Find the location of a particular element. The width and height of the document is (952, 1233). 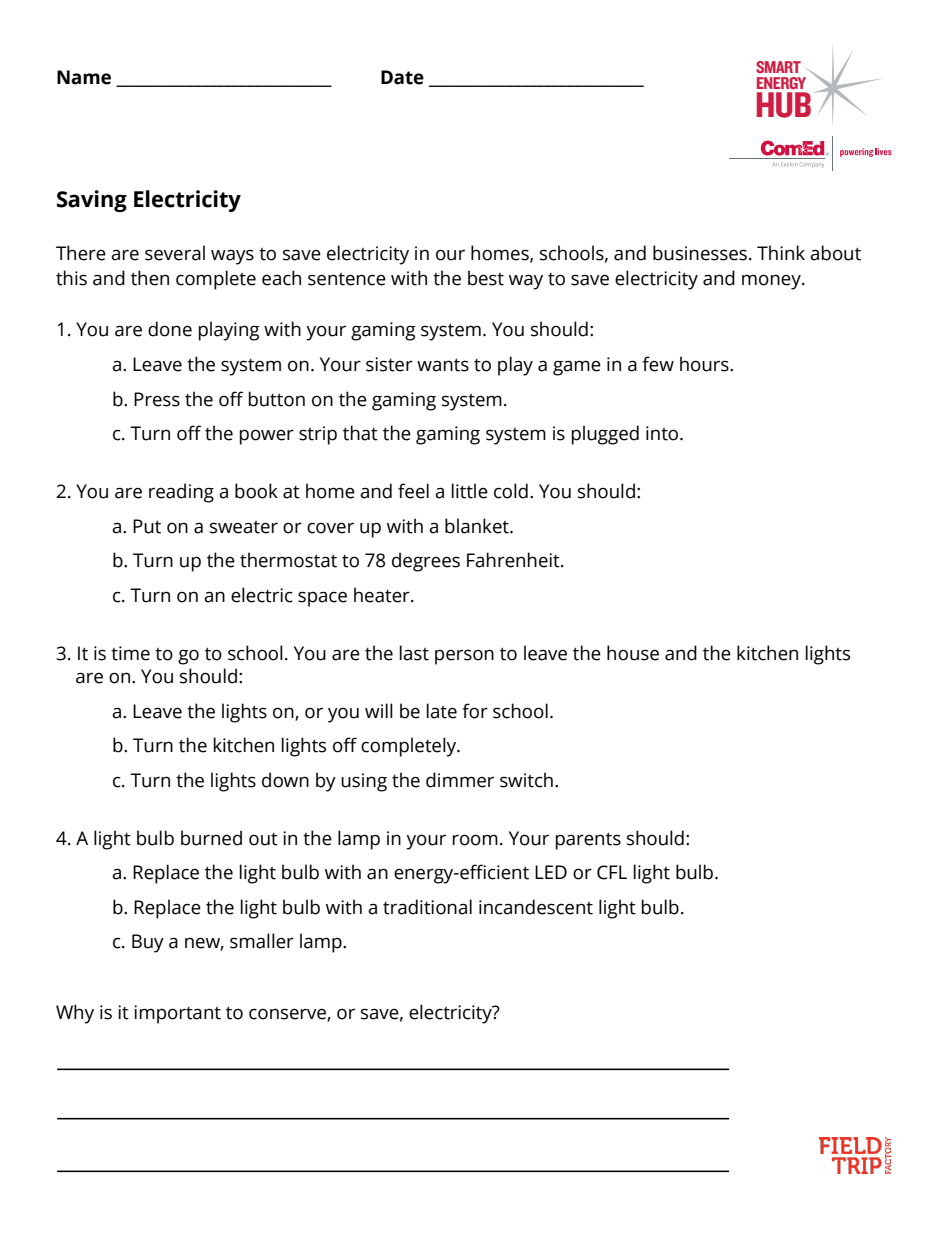

into is located at coordinates (663, 433).
